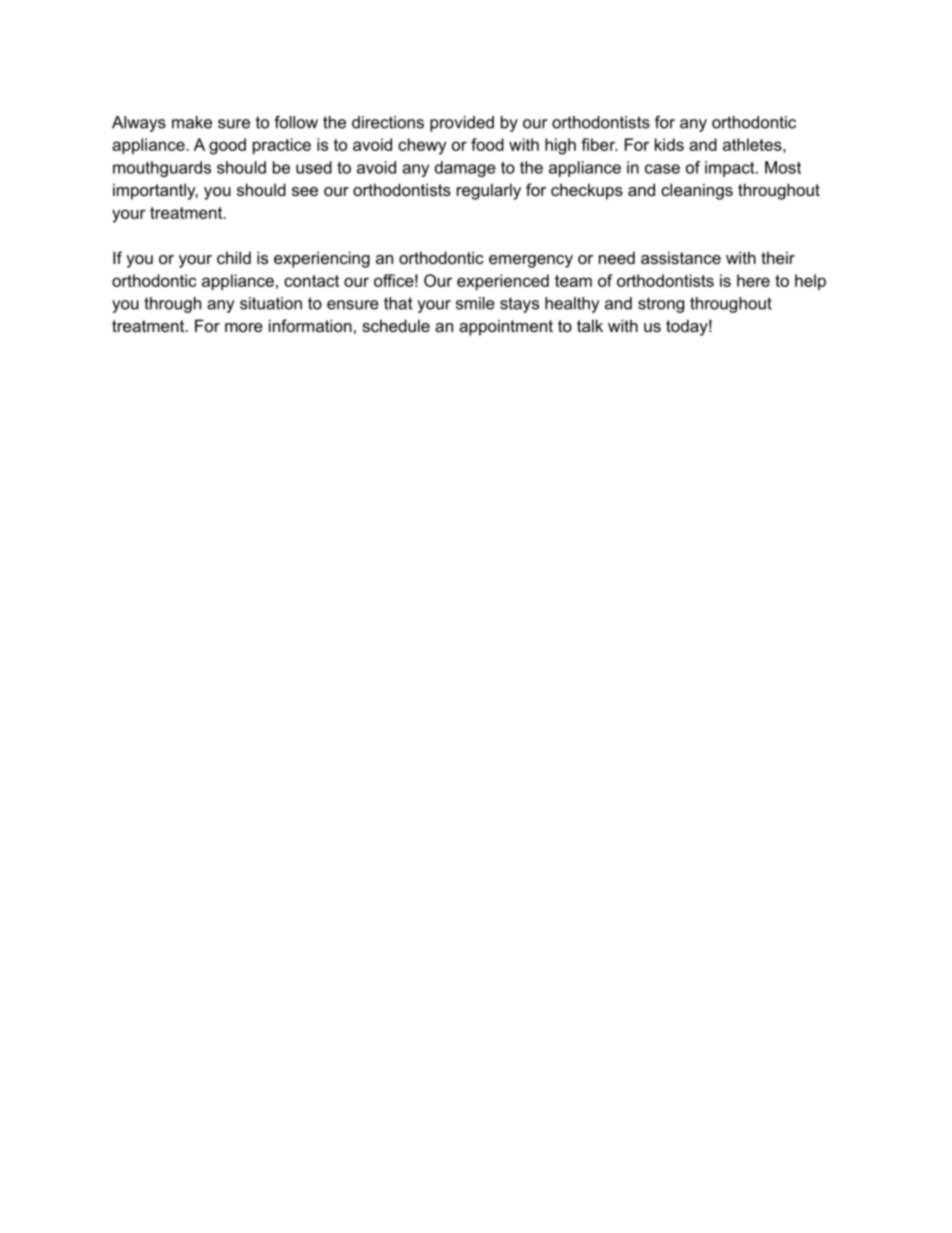  What do you see at coordinates (244, 327) in the screenshot?
I see `more` at bounding box center [244, 327].
